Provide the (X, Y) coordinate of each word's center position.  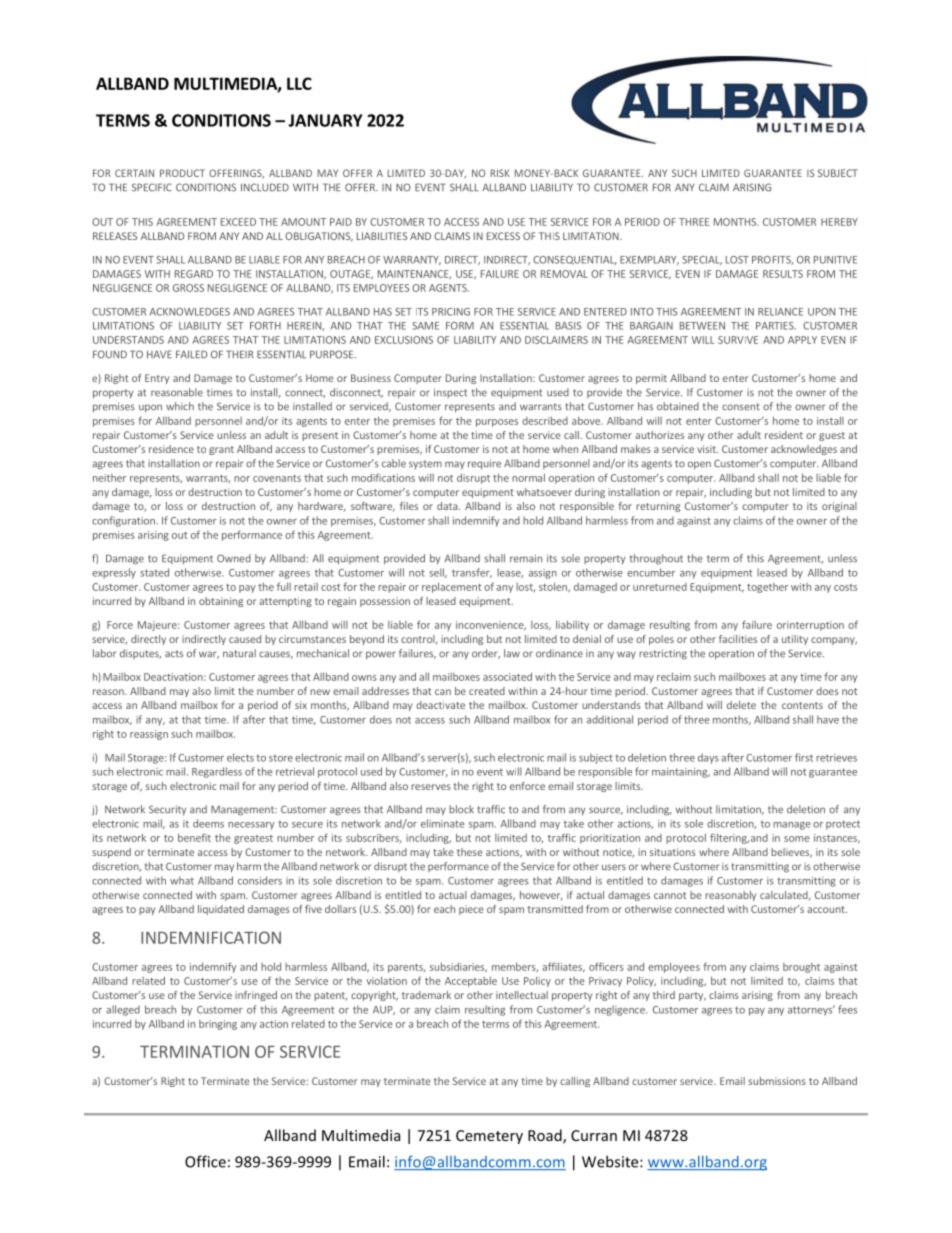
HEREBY (839, 222)
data (448, 506)
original (839, 507)
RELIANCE (780, 312)
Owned (234, 558)
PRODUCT (182, 173)
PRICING (451, 312)
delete (741, 705)
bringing (218, 1025)
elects (240, 757)
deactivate (440, 705)
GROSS (188, 288)
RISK (500, 173)
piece (471, 910)
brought (801, 968)
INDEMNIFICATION (211, 937)
